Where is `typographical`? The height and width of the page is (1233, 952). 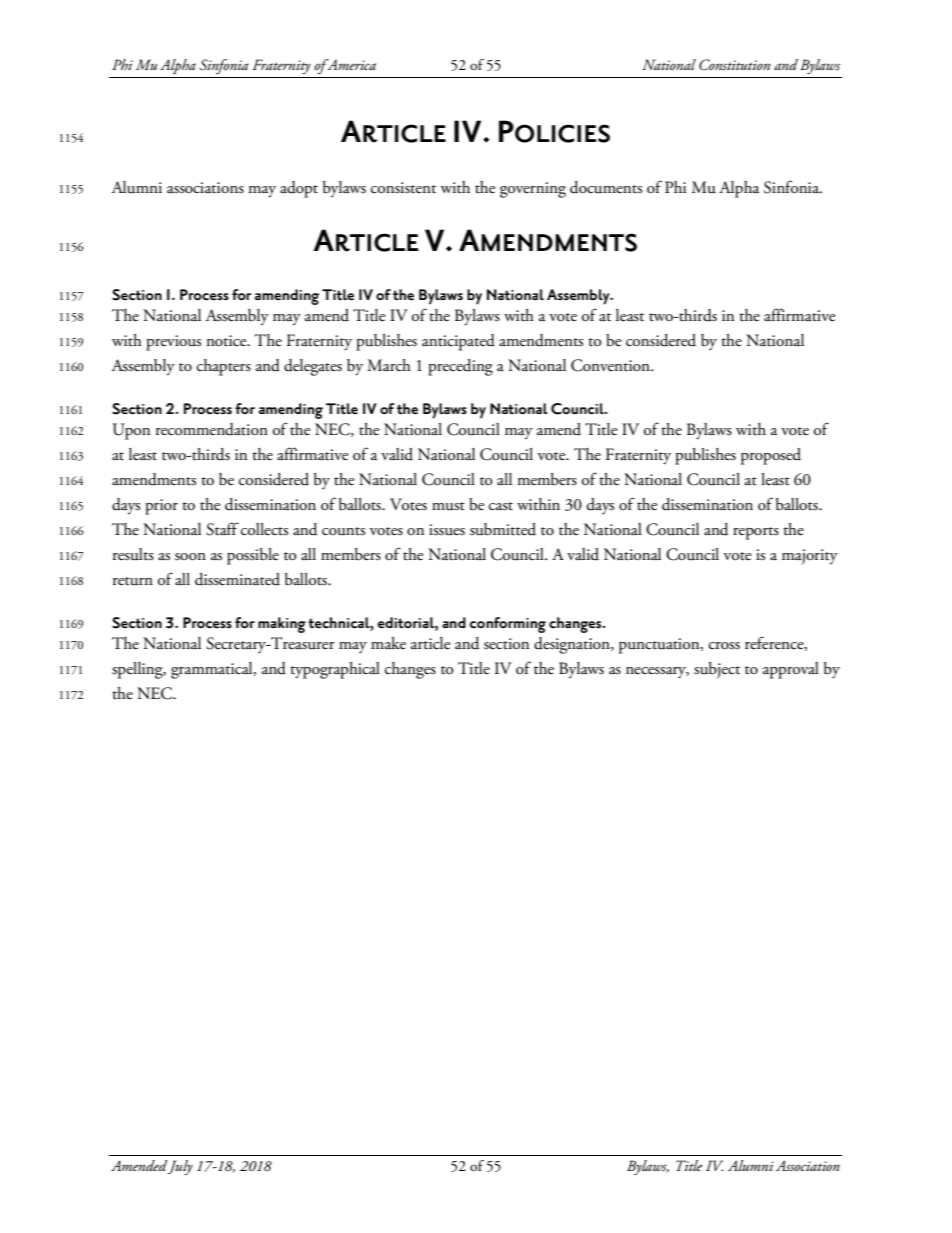
typographical is located at coordinates (335, 670).
